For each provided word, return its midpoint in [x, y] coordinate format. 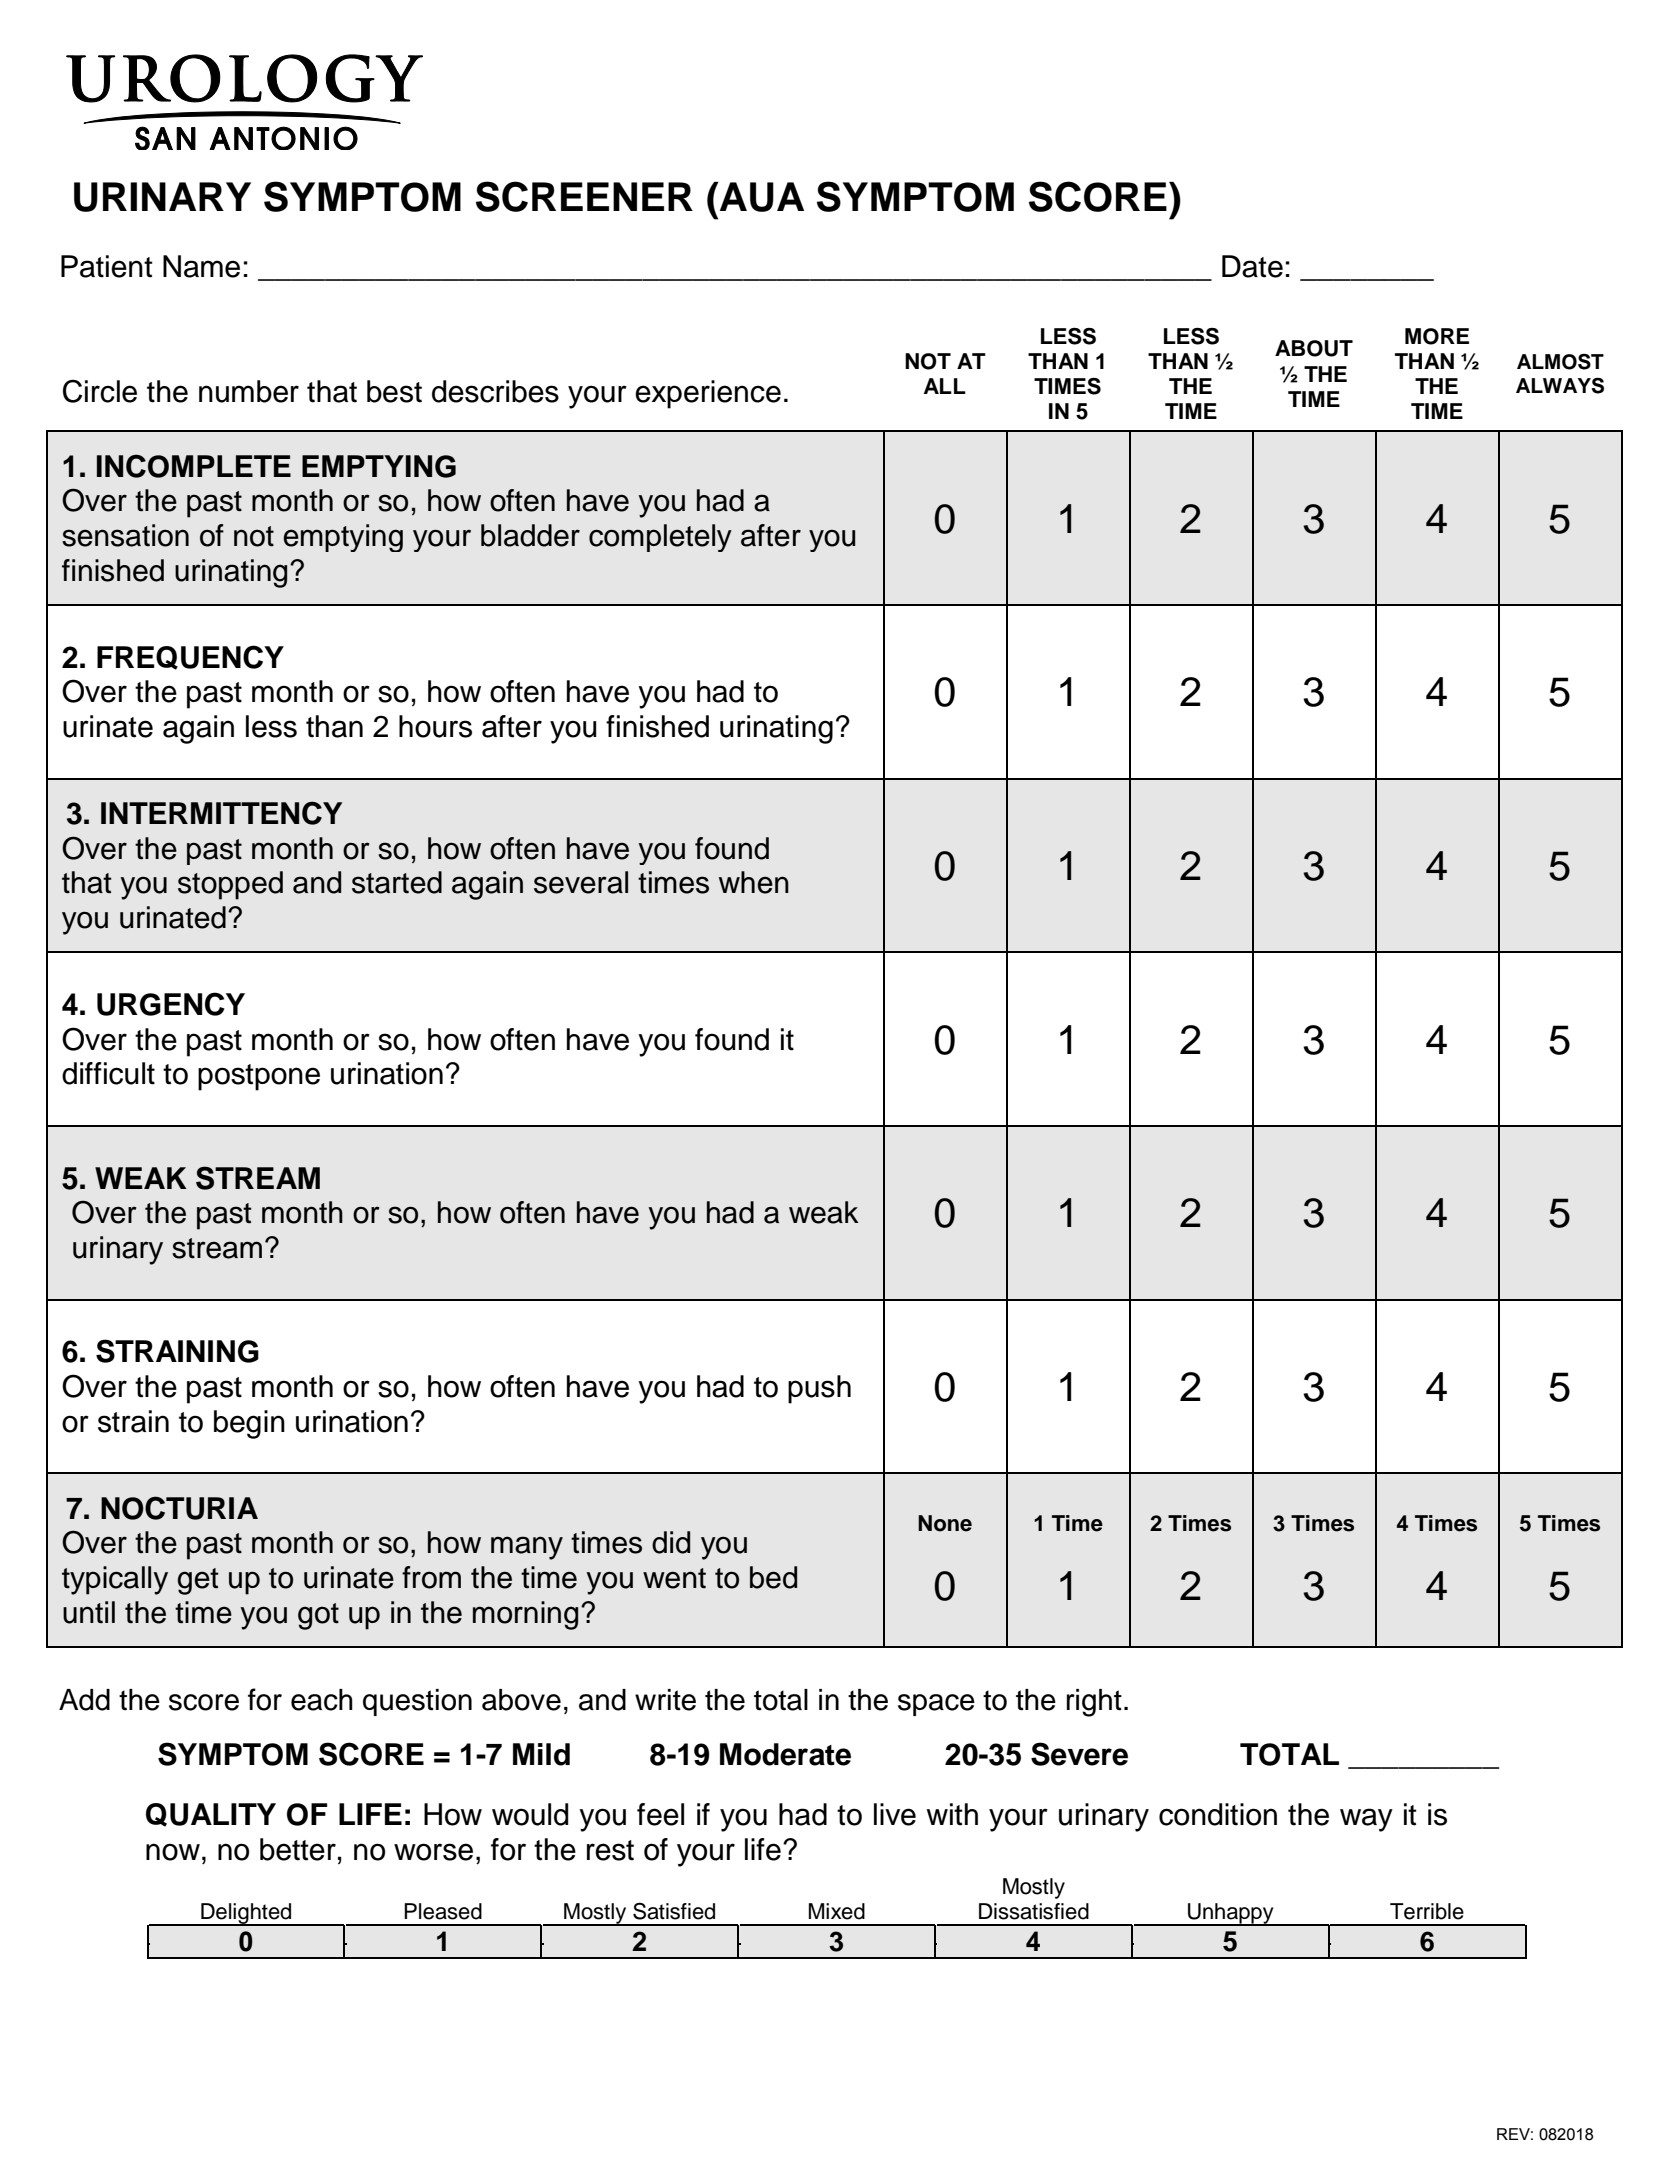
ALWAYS [1560, 385]
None [945, 1523]
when [754, 882]
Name [201, 266]
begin [249, 1424]
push [819, 1389]
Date [1252, 266]
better [298, 1849]
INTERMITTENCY [221, 813]
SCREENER [584, 196]
